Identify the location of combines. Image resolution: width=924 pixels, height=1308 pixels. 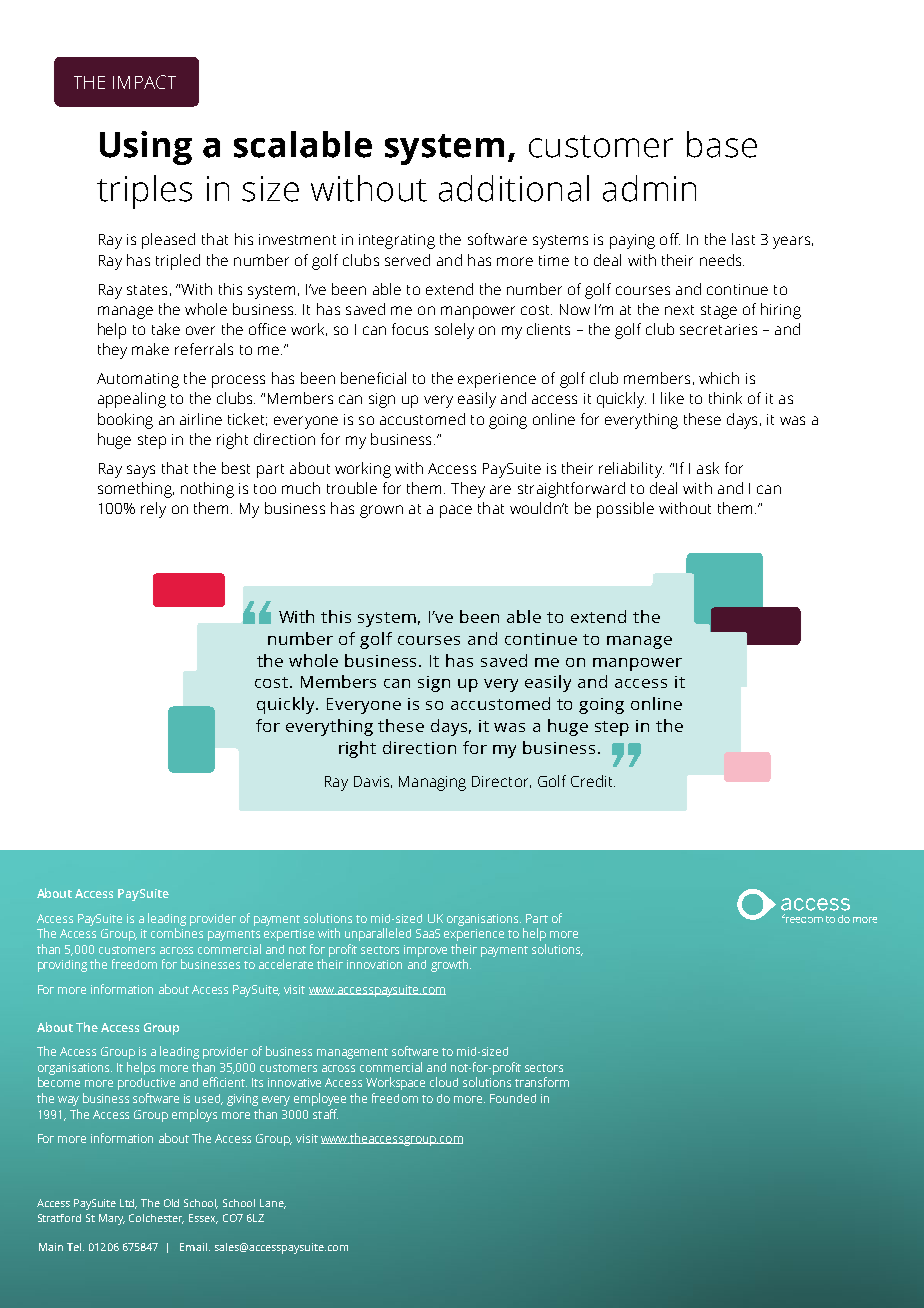
(177, 933).
